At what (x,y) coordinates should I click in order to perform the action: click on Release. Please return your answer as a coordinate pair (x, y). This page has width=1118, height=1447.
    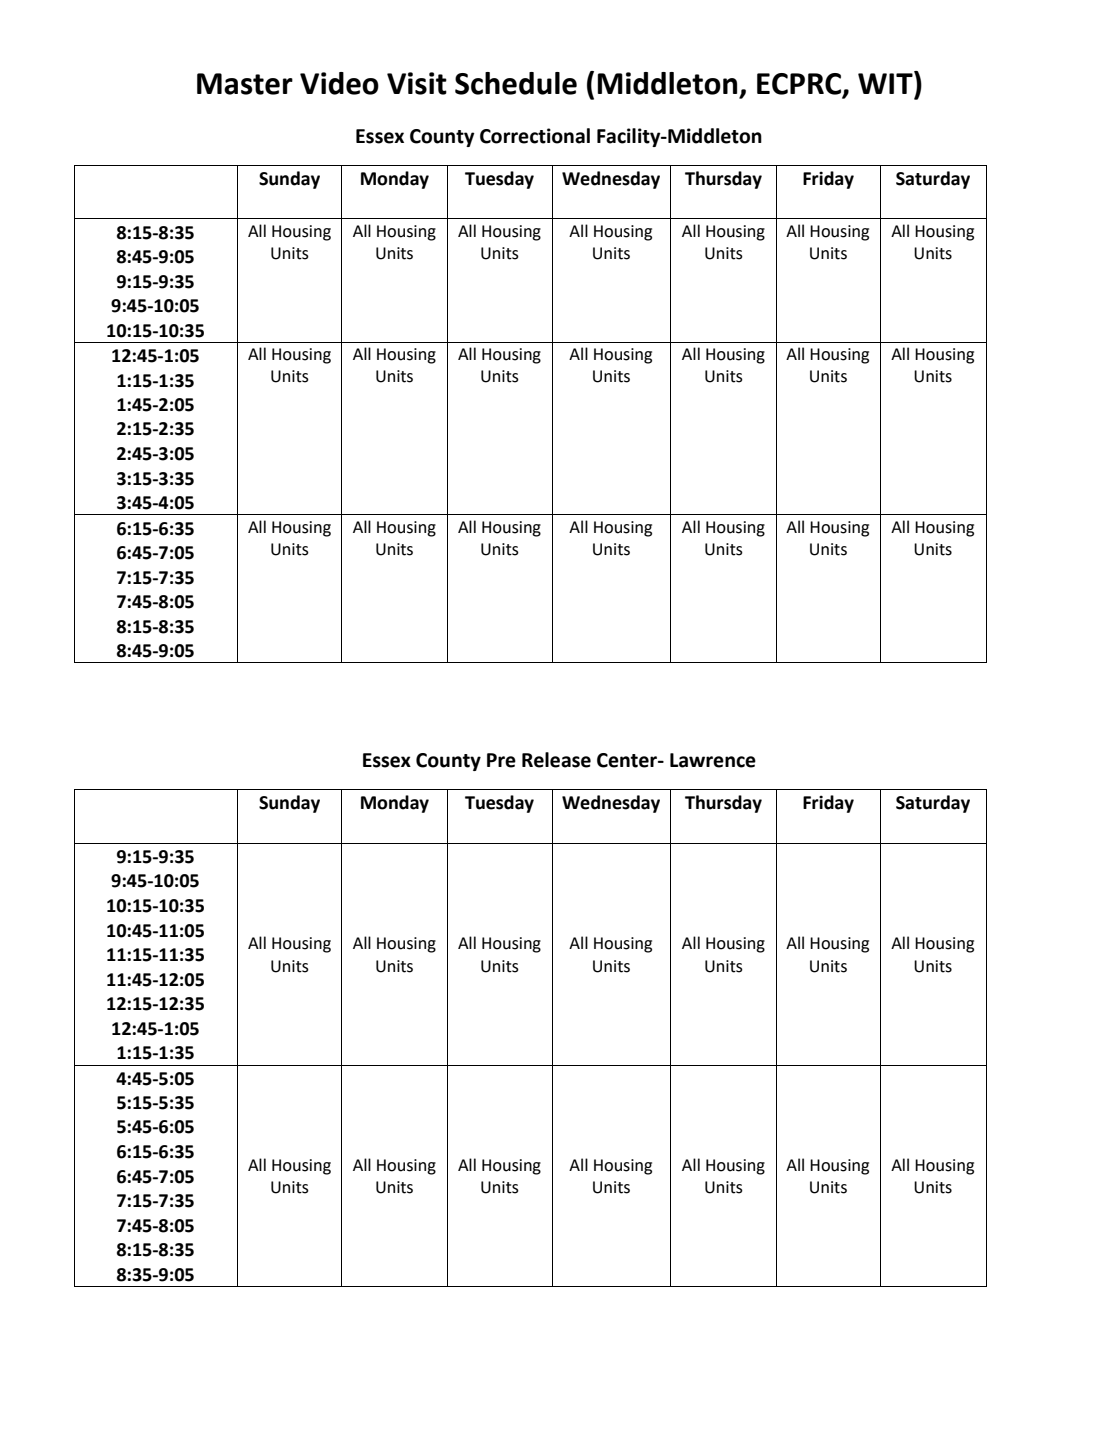
    Looking at the image, I should click on (556, 760).
